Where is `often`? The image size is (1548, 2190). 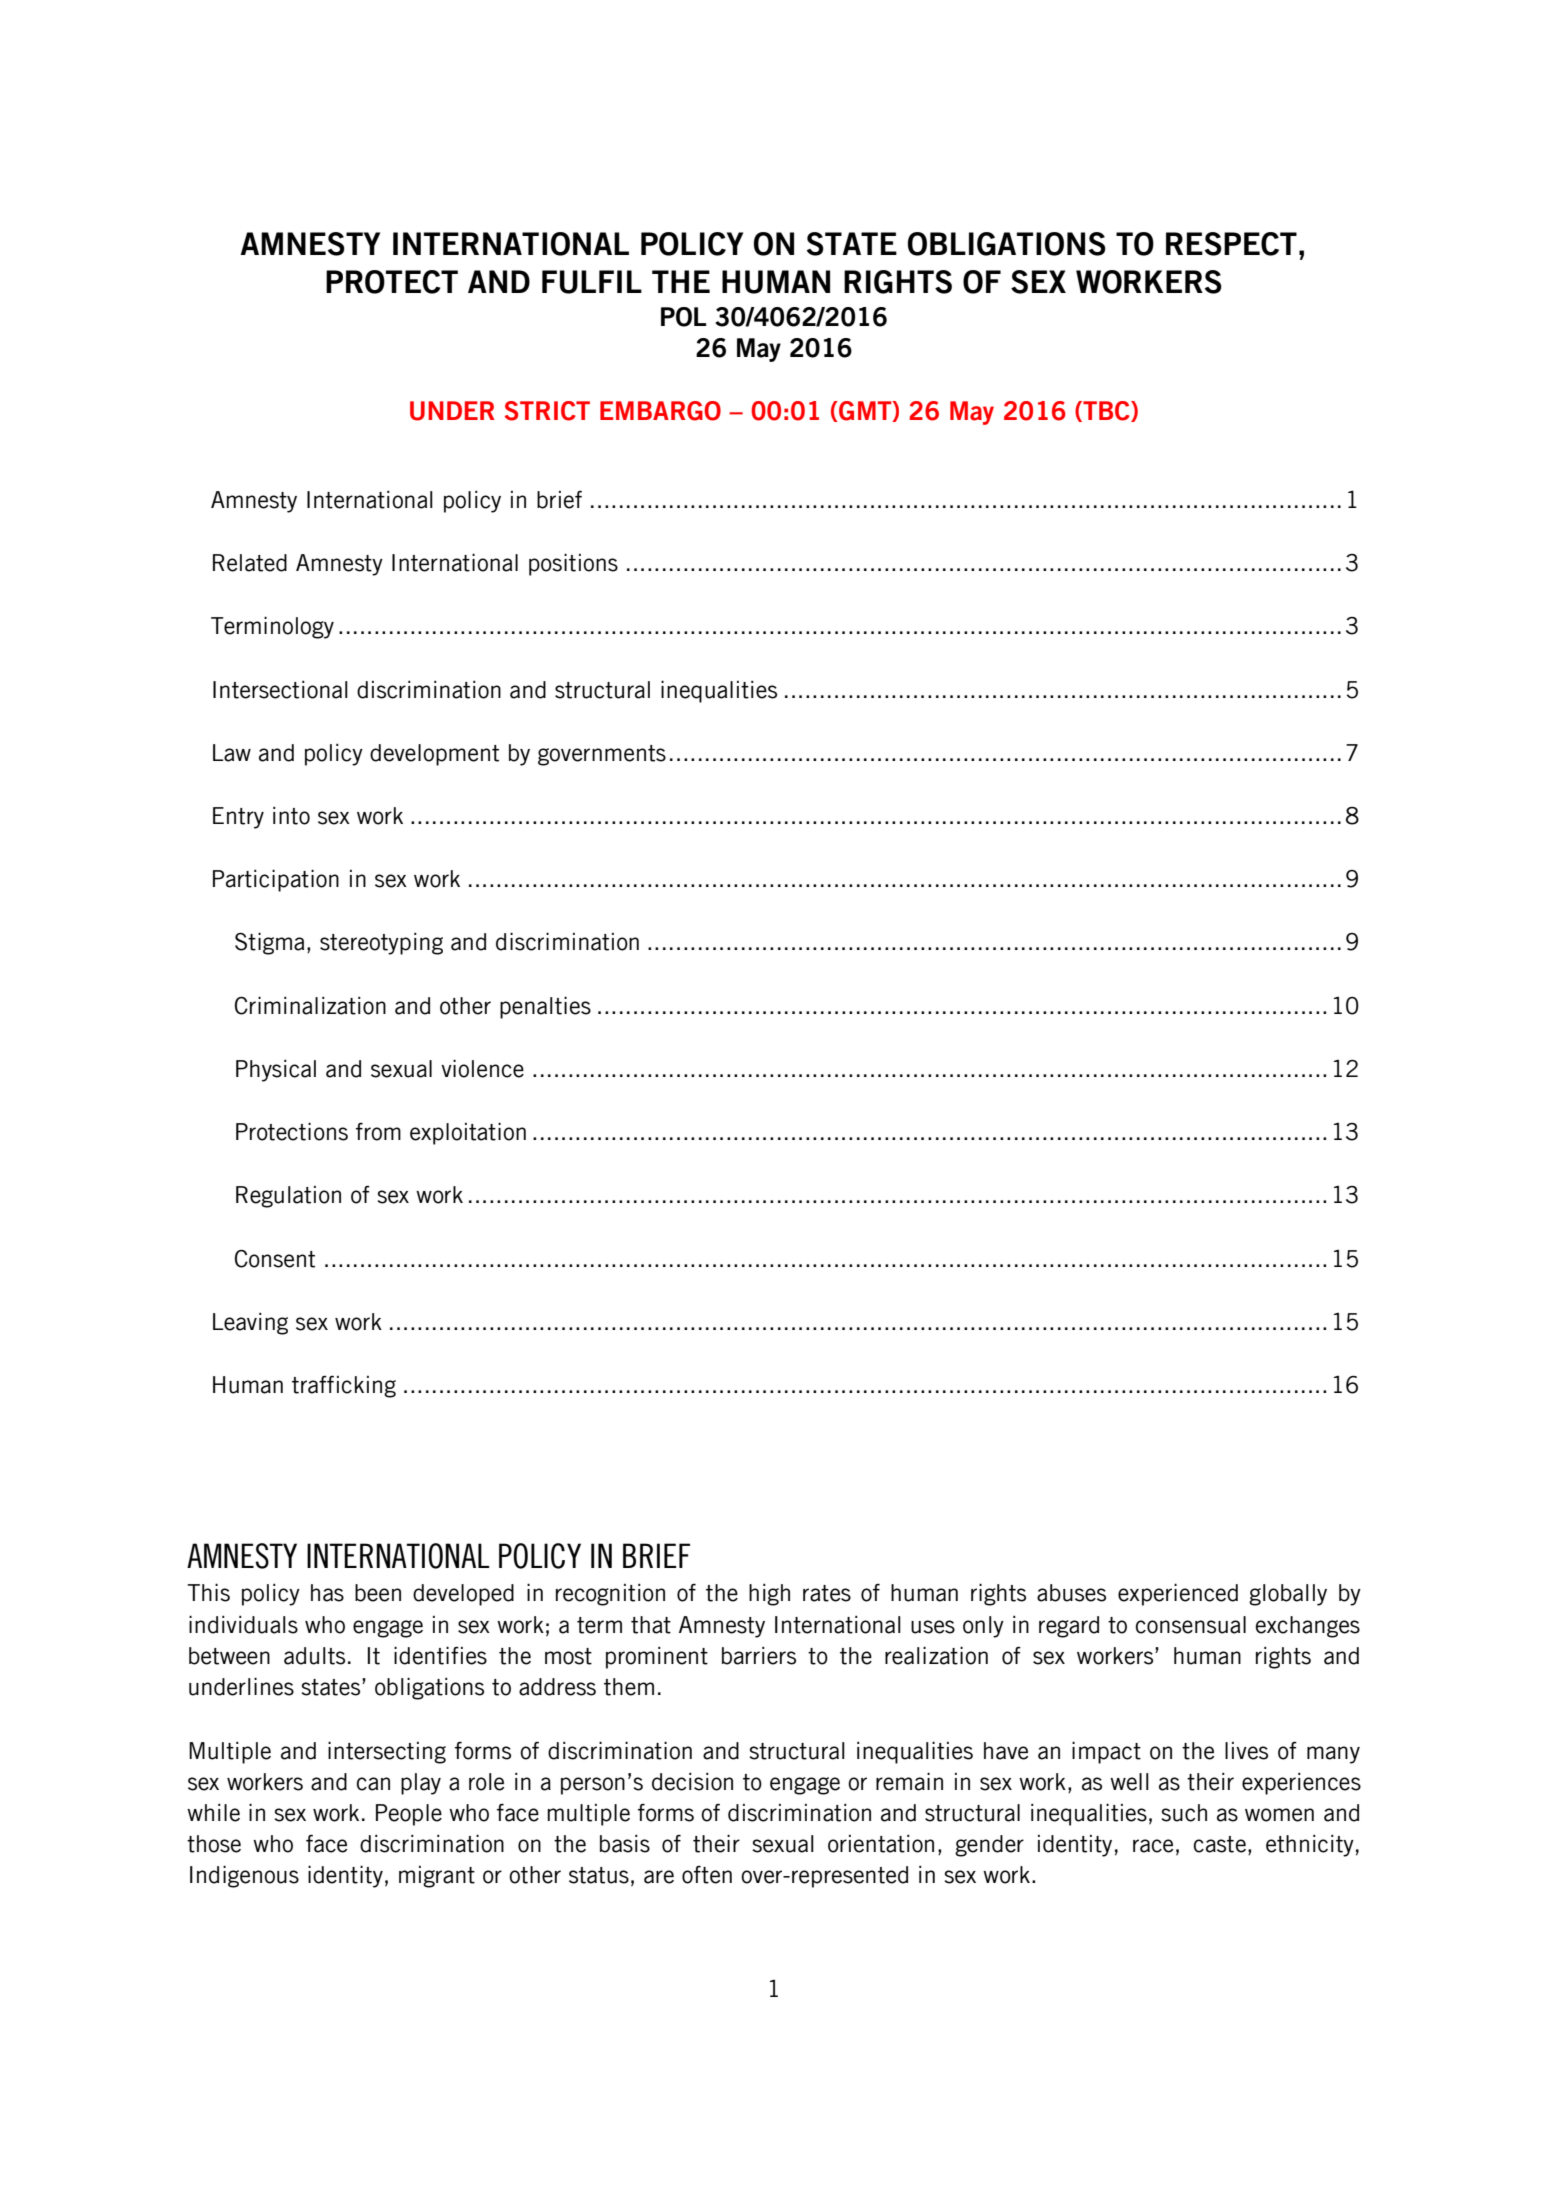 often is located at coordinates (707, 1875).
